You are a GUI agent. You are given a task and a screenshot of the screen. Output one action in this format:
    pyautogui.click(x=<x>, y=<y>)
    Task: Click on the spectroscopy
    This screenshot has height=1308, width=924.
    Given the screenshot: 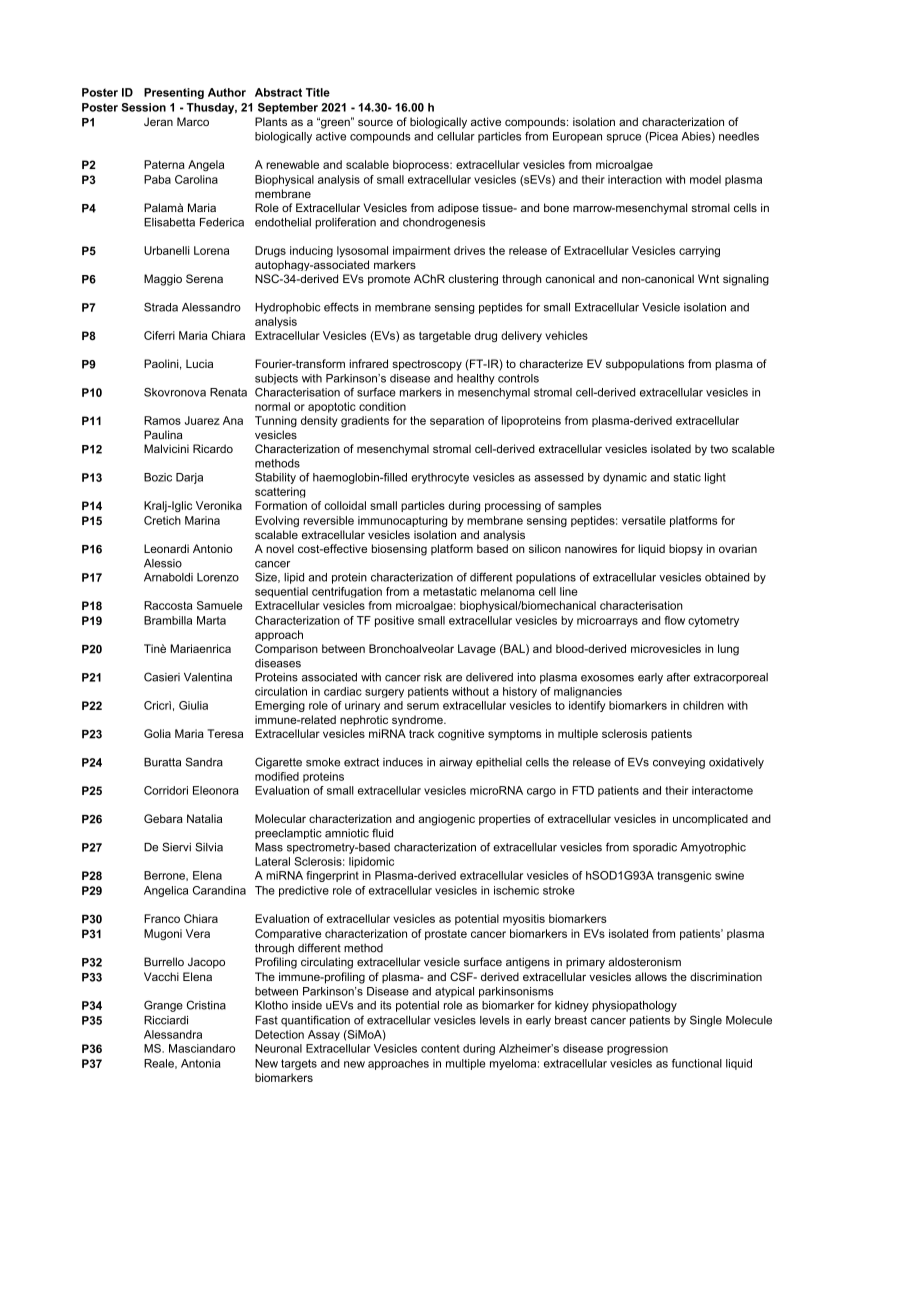 What is the action you would take?
    pyautogui.click(x=427, y=365)
